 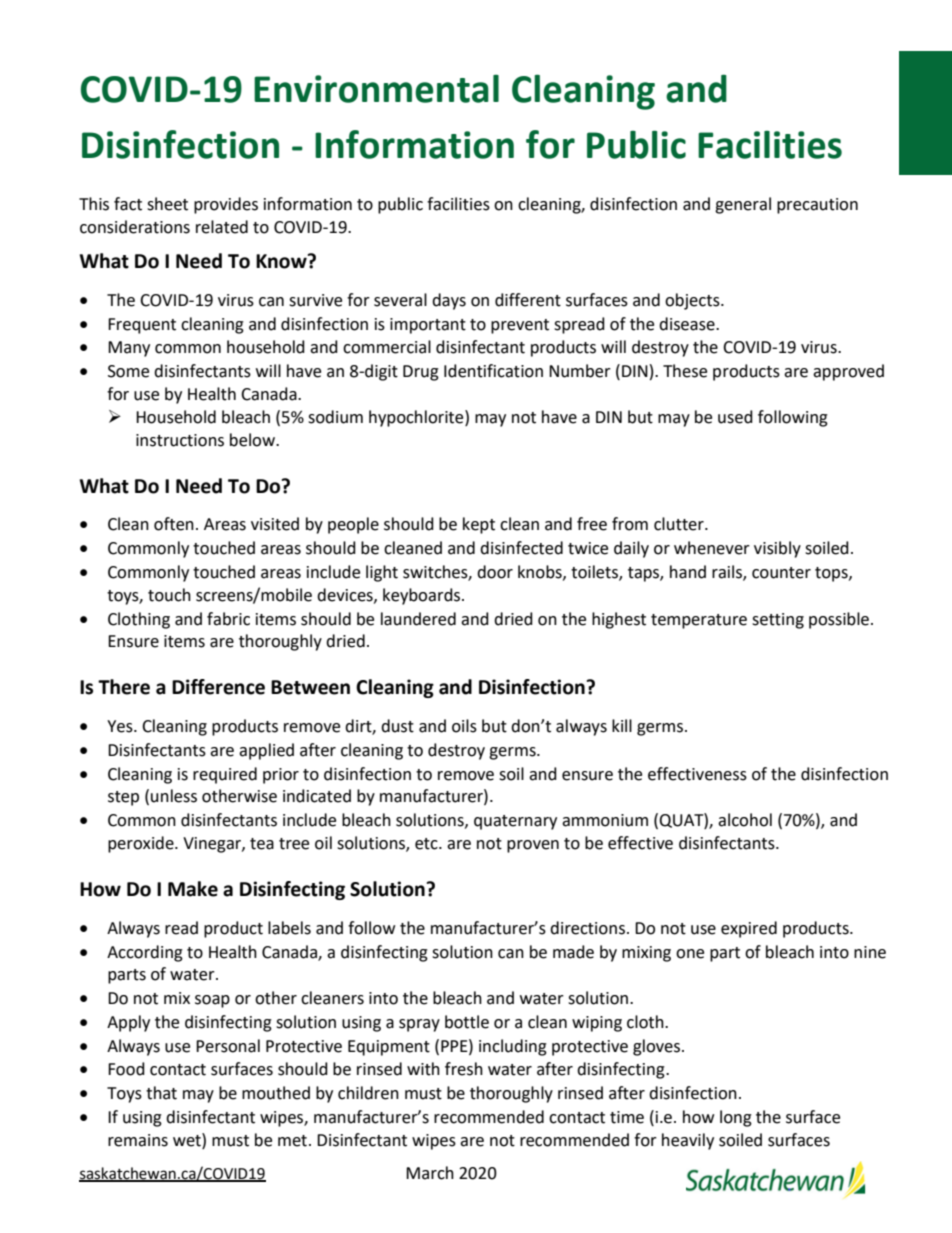 What do you see at coordinates (376, 88) in the screenshot?
I see `Environmental` at bounding box center [376, 88].
